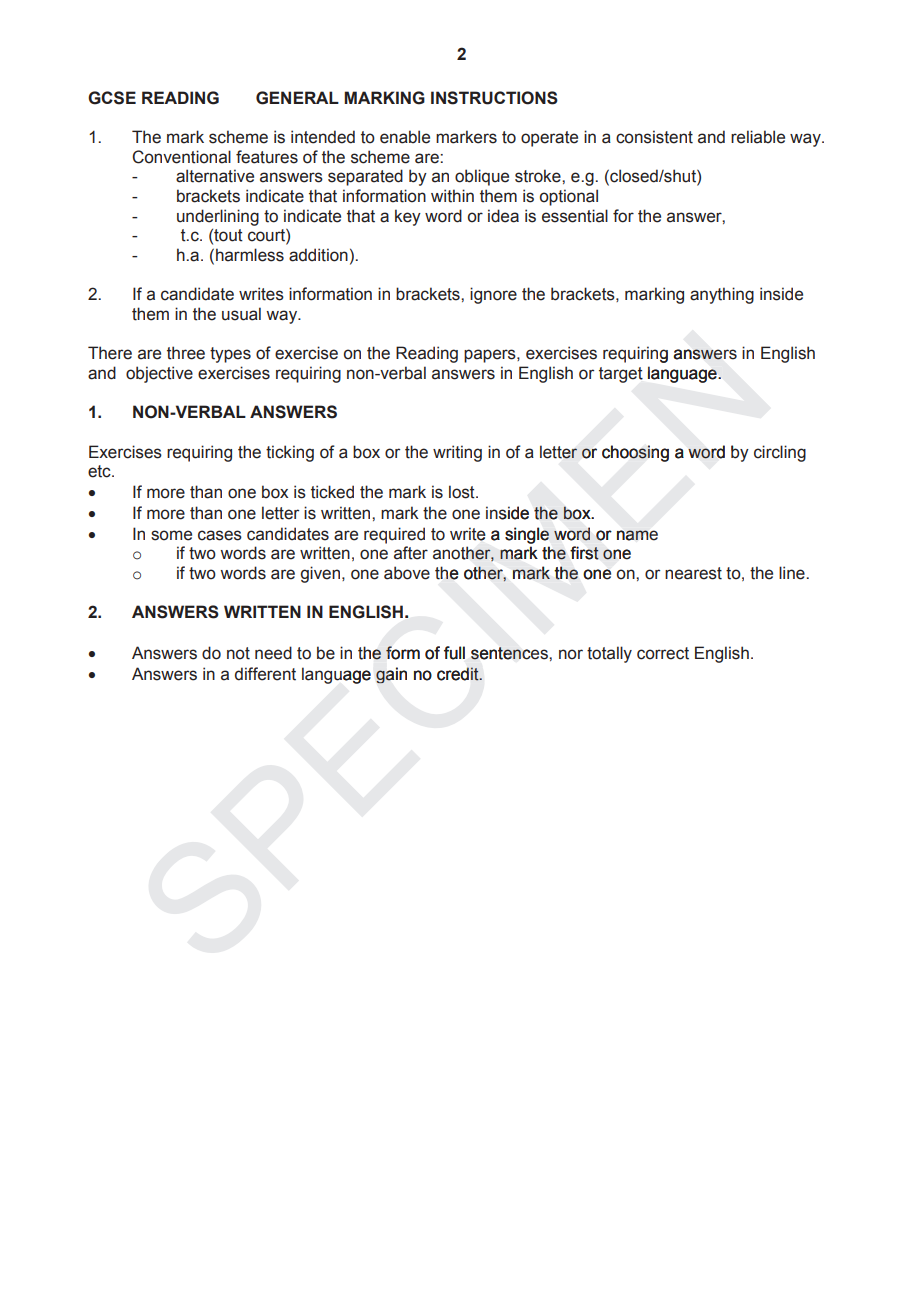  Describe the element at coordinates (230, 355) in the page. I see `types` at that location.
